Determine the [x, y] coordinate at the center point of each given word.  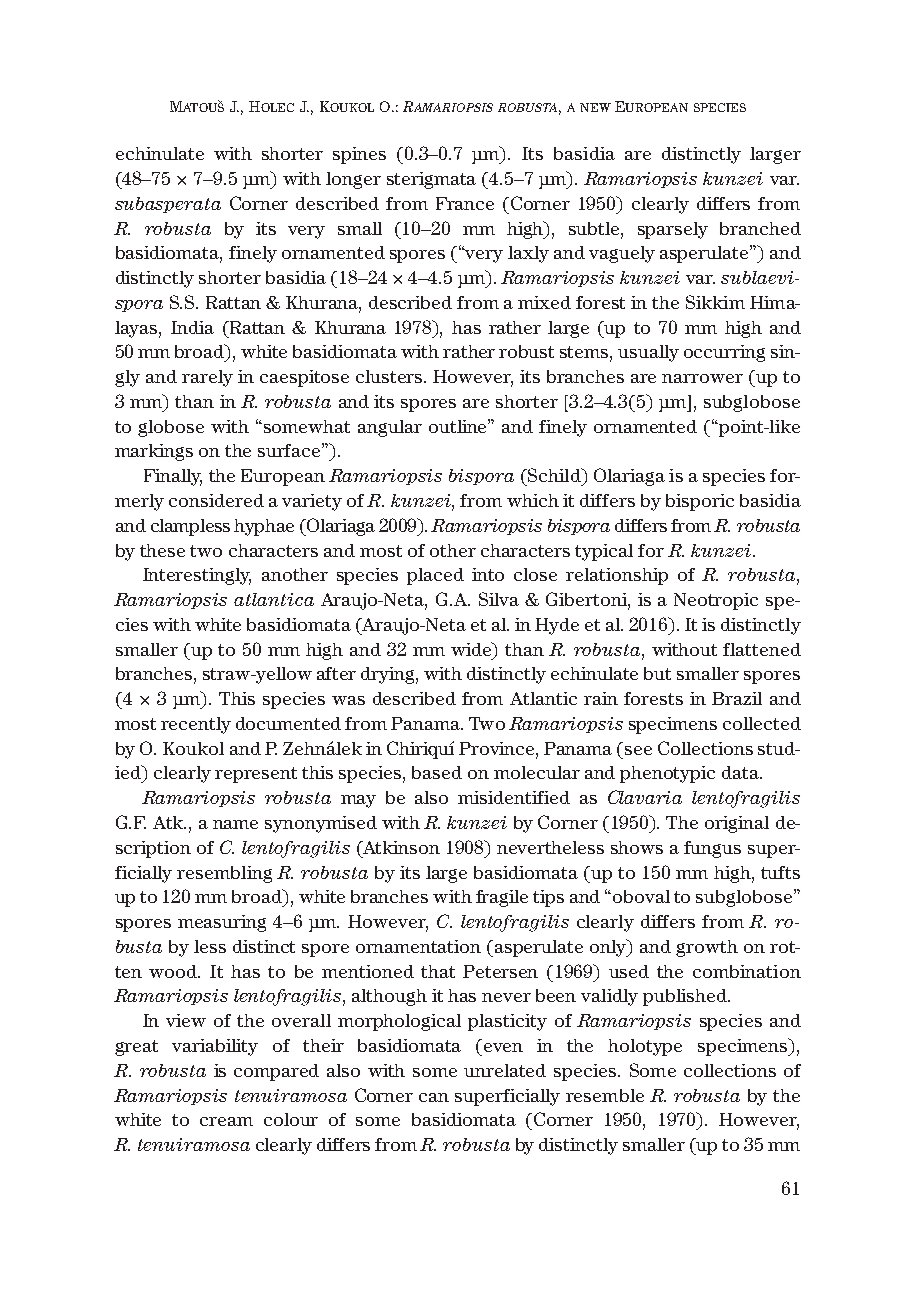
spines [359, 155]
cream [226, 1121]
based [437, 772]
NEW [595, 107]
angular [390, 428]
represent [256, 775]
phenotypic [667, 774]
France [465, 203]
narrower [702, 378]
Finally [173, 477]
